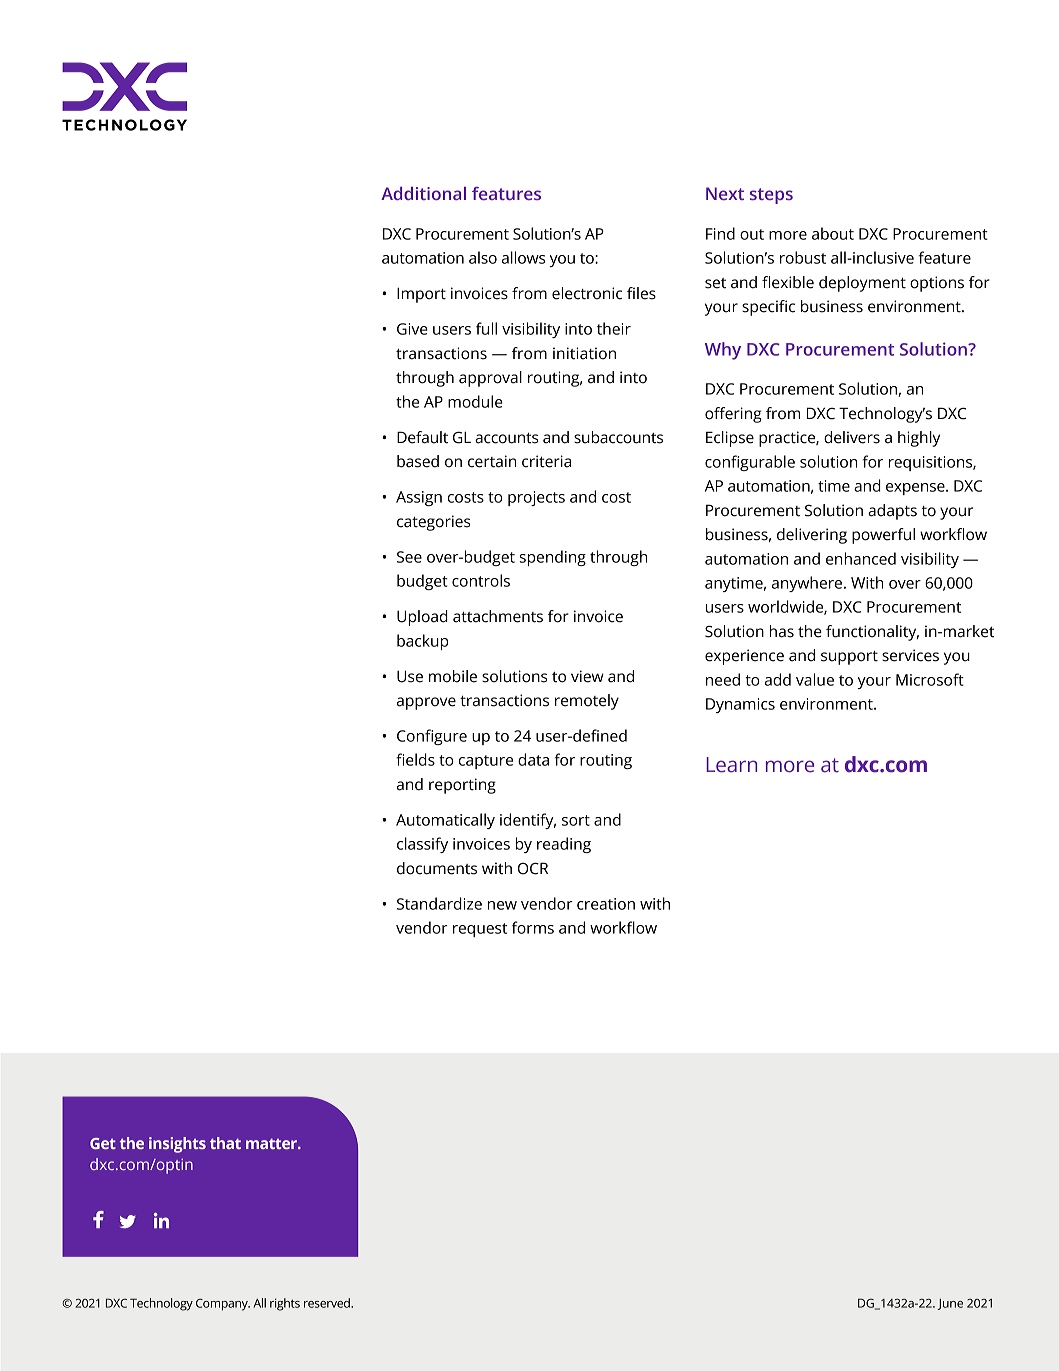 This image has height=1371, width=1059. Describe the element at coordinates (815, 679) in the image. I see `value` at that location.
